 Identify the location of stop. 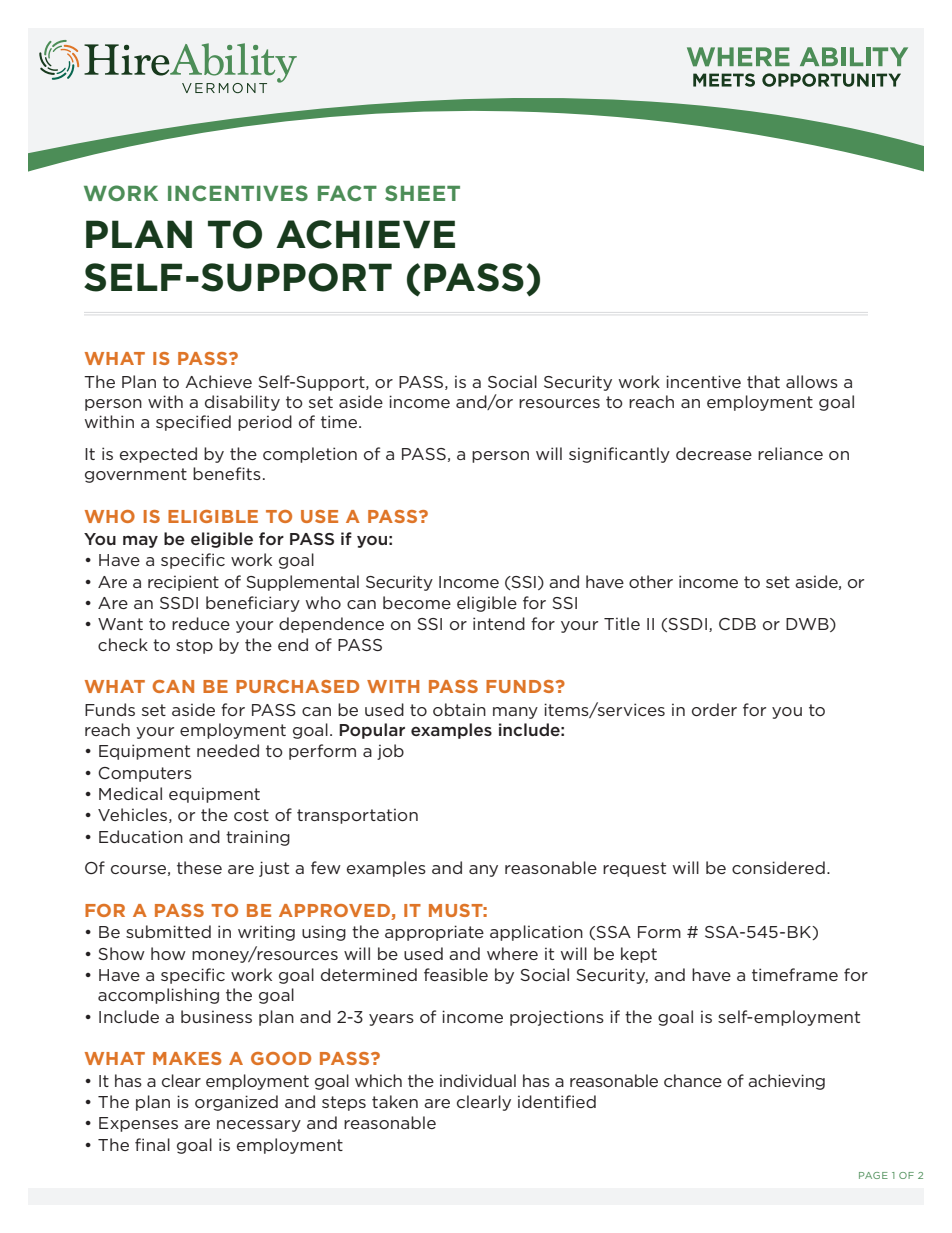
(194, 646).
